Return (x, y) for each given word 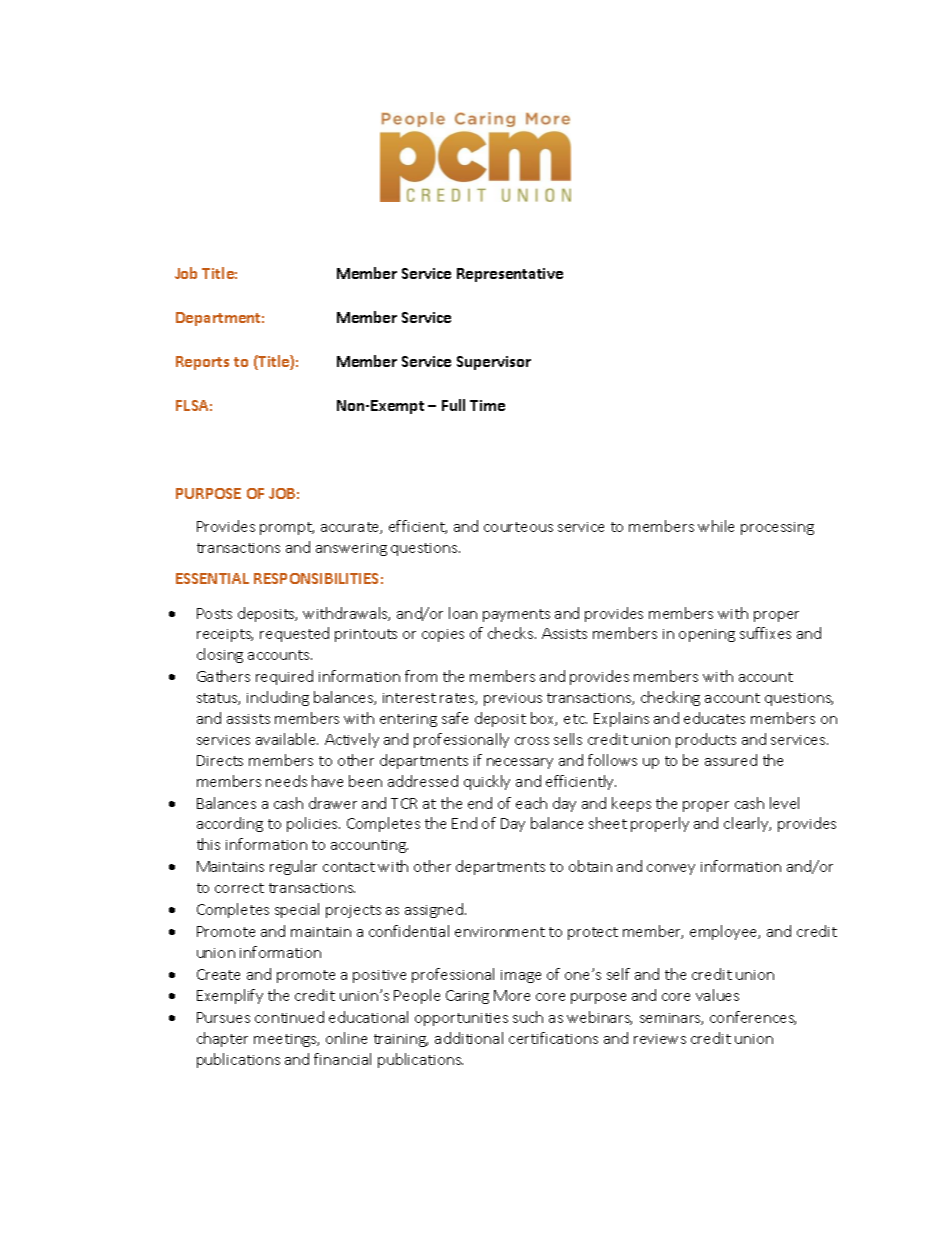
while (716, 526)
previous (513, 699)
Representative (510, 275)
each (531, 803)
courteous (518, 527)
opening (707, 635)
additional (469, 1038)
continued (289, 1017)
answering (351, 549)
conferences (753, 1018)
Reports (202, 363)
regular (293, 867)
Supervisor (494, 363)
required (284, 677)
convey (671, 869)
